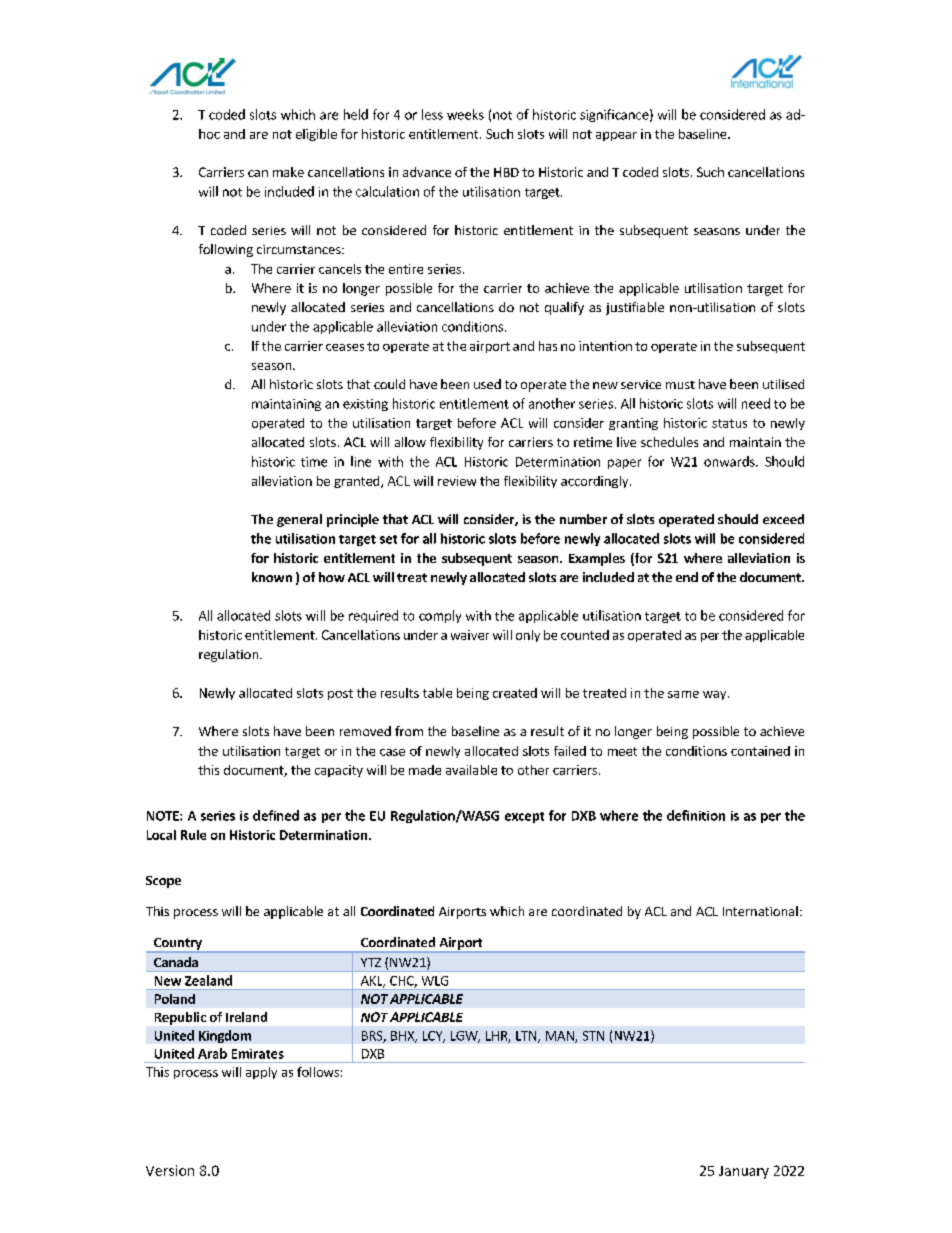 The image size is (952, 1233). What do you see at coordinates (487, 384) in the screenshot?
I see `used` at bounding box center [487, 384].
